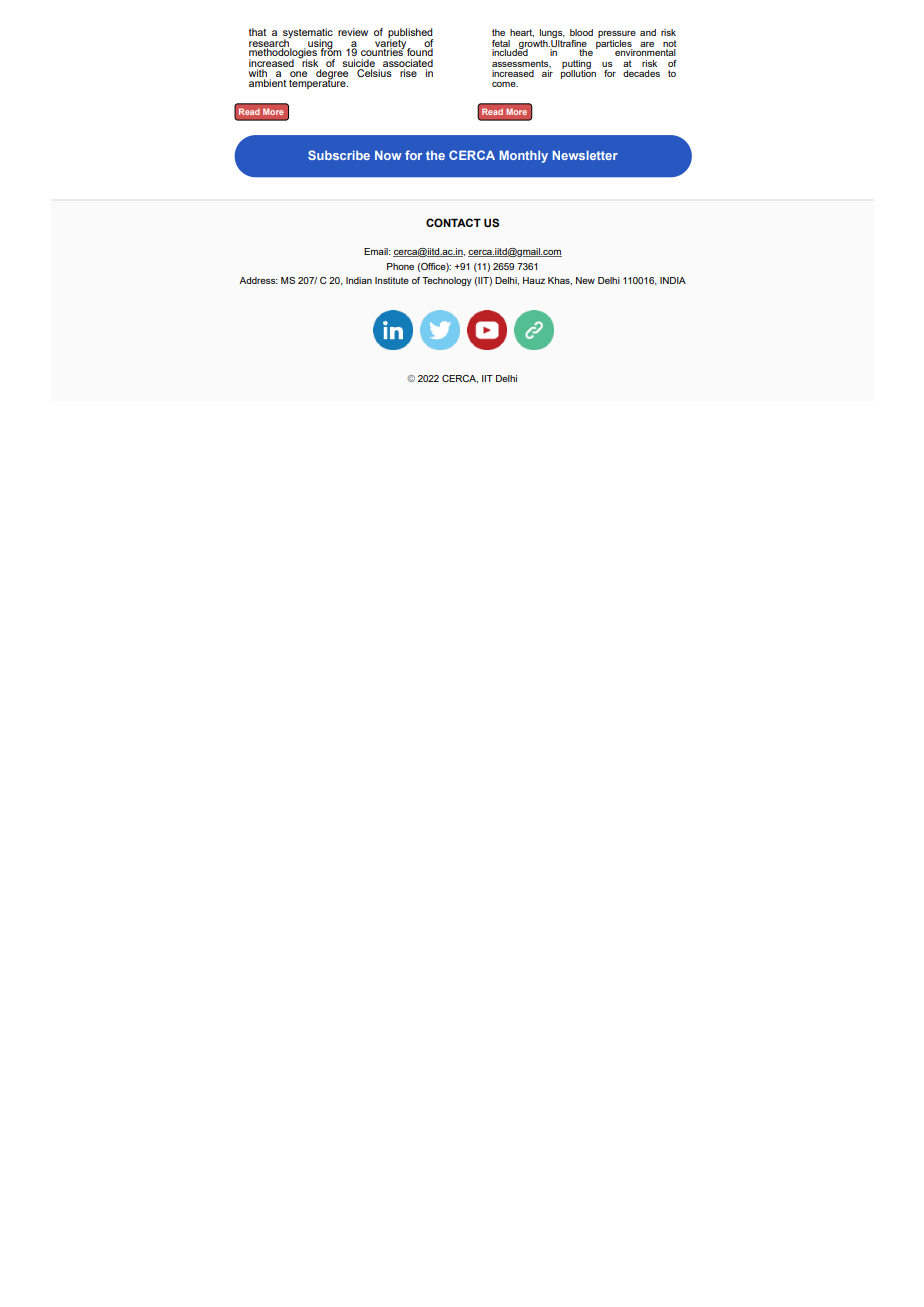 Image resolution: width=924 pixels, height=1307 pixels. Describe the element at coordinates (617, 34) in the image. I see `pressure` at that location.
